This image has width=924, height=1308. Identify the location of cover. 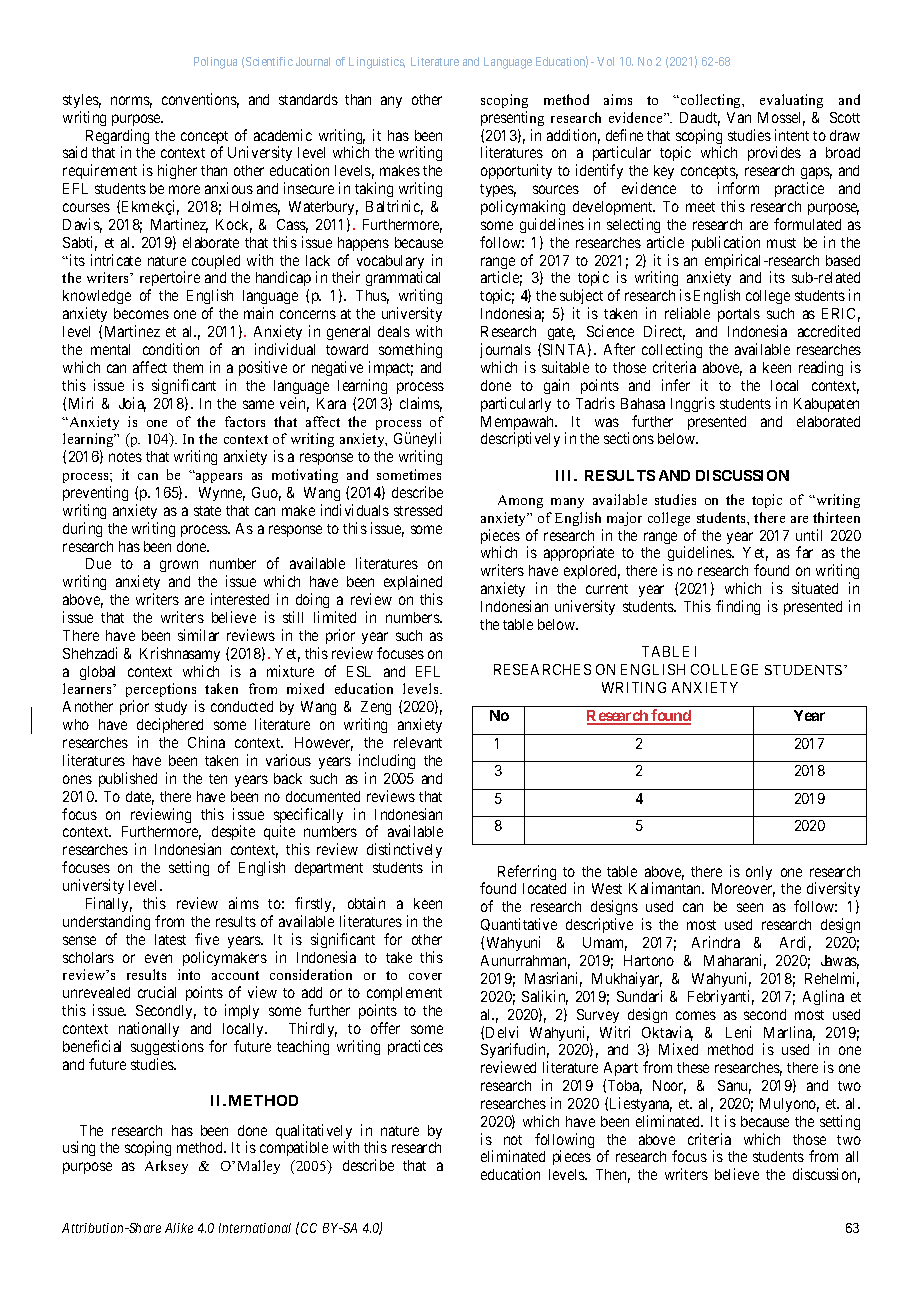
(425, 976).
